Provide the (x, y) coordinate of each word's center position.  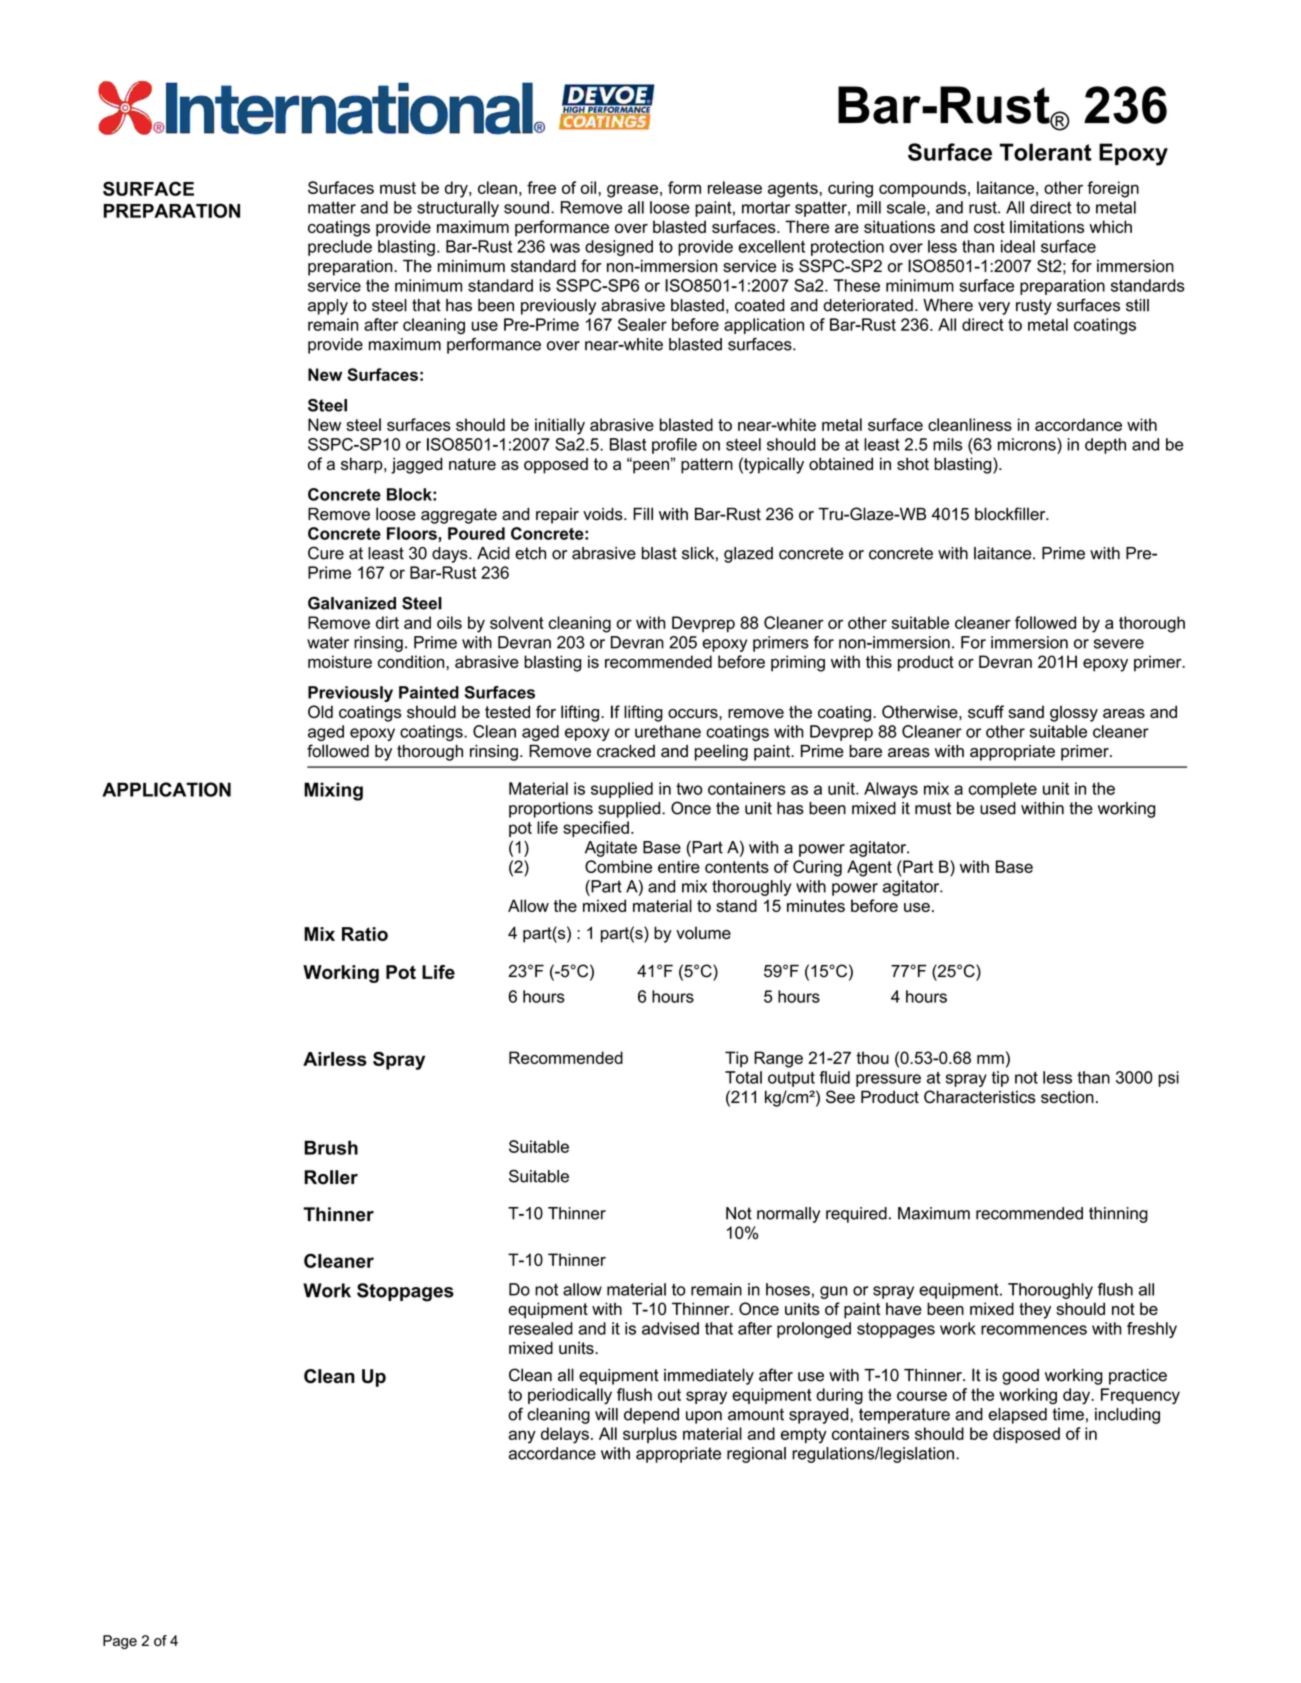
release (735, 187)
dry (457, 189)
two (689, 789)
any (522, 1437)
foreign (1113, 189)
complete (1003, 790)
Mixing (333, 791)
